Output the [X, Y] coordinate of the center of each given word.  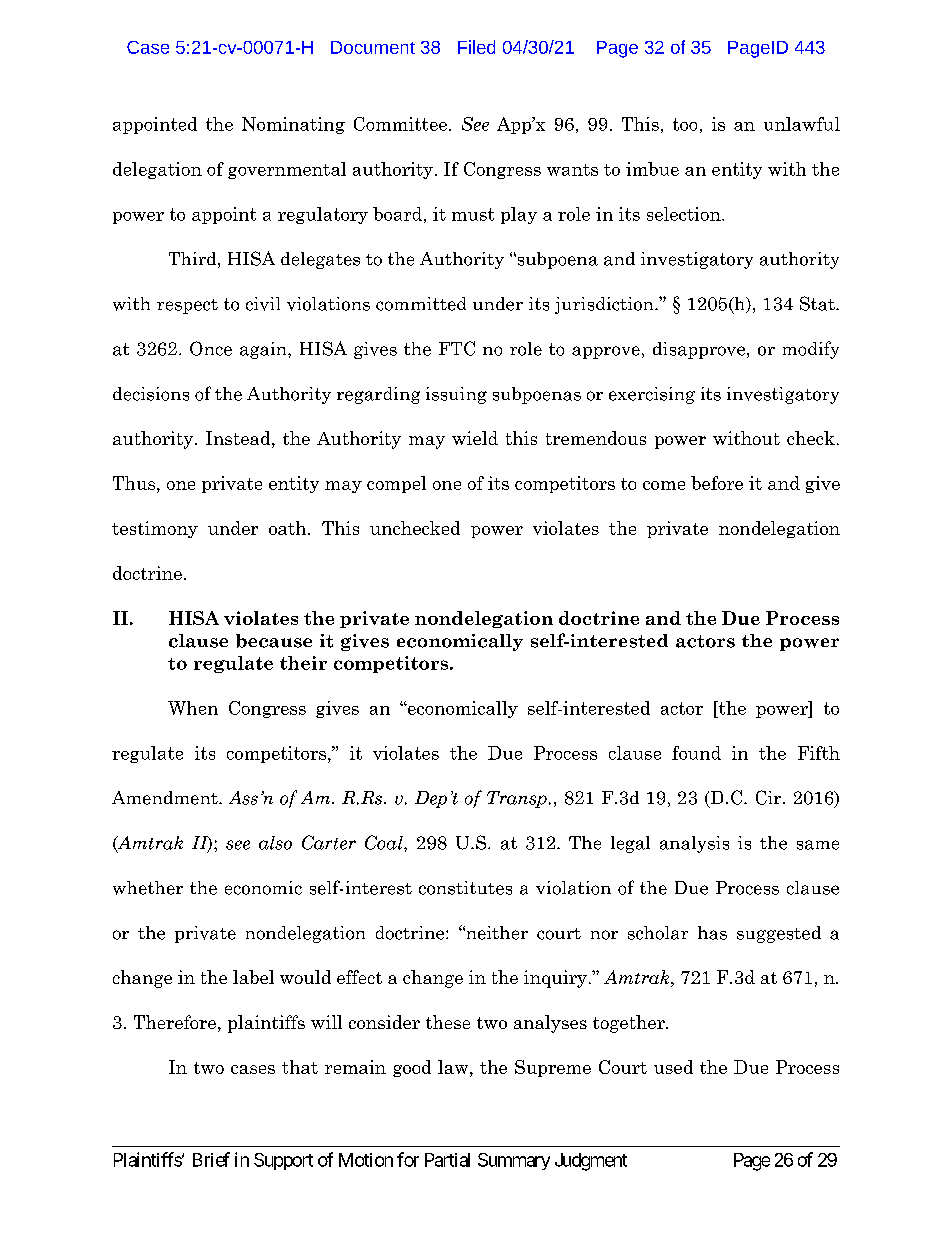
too [685, 124]
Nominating [293, 125]
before [717, 483]
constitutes [465, 888]
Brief [211, 1159]
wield [475, 438]
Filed [476, 47]
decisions [151, 394]
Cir [770, 797]
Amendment [166, 798]
